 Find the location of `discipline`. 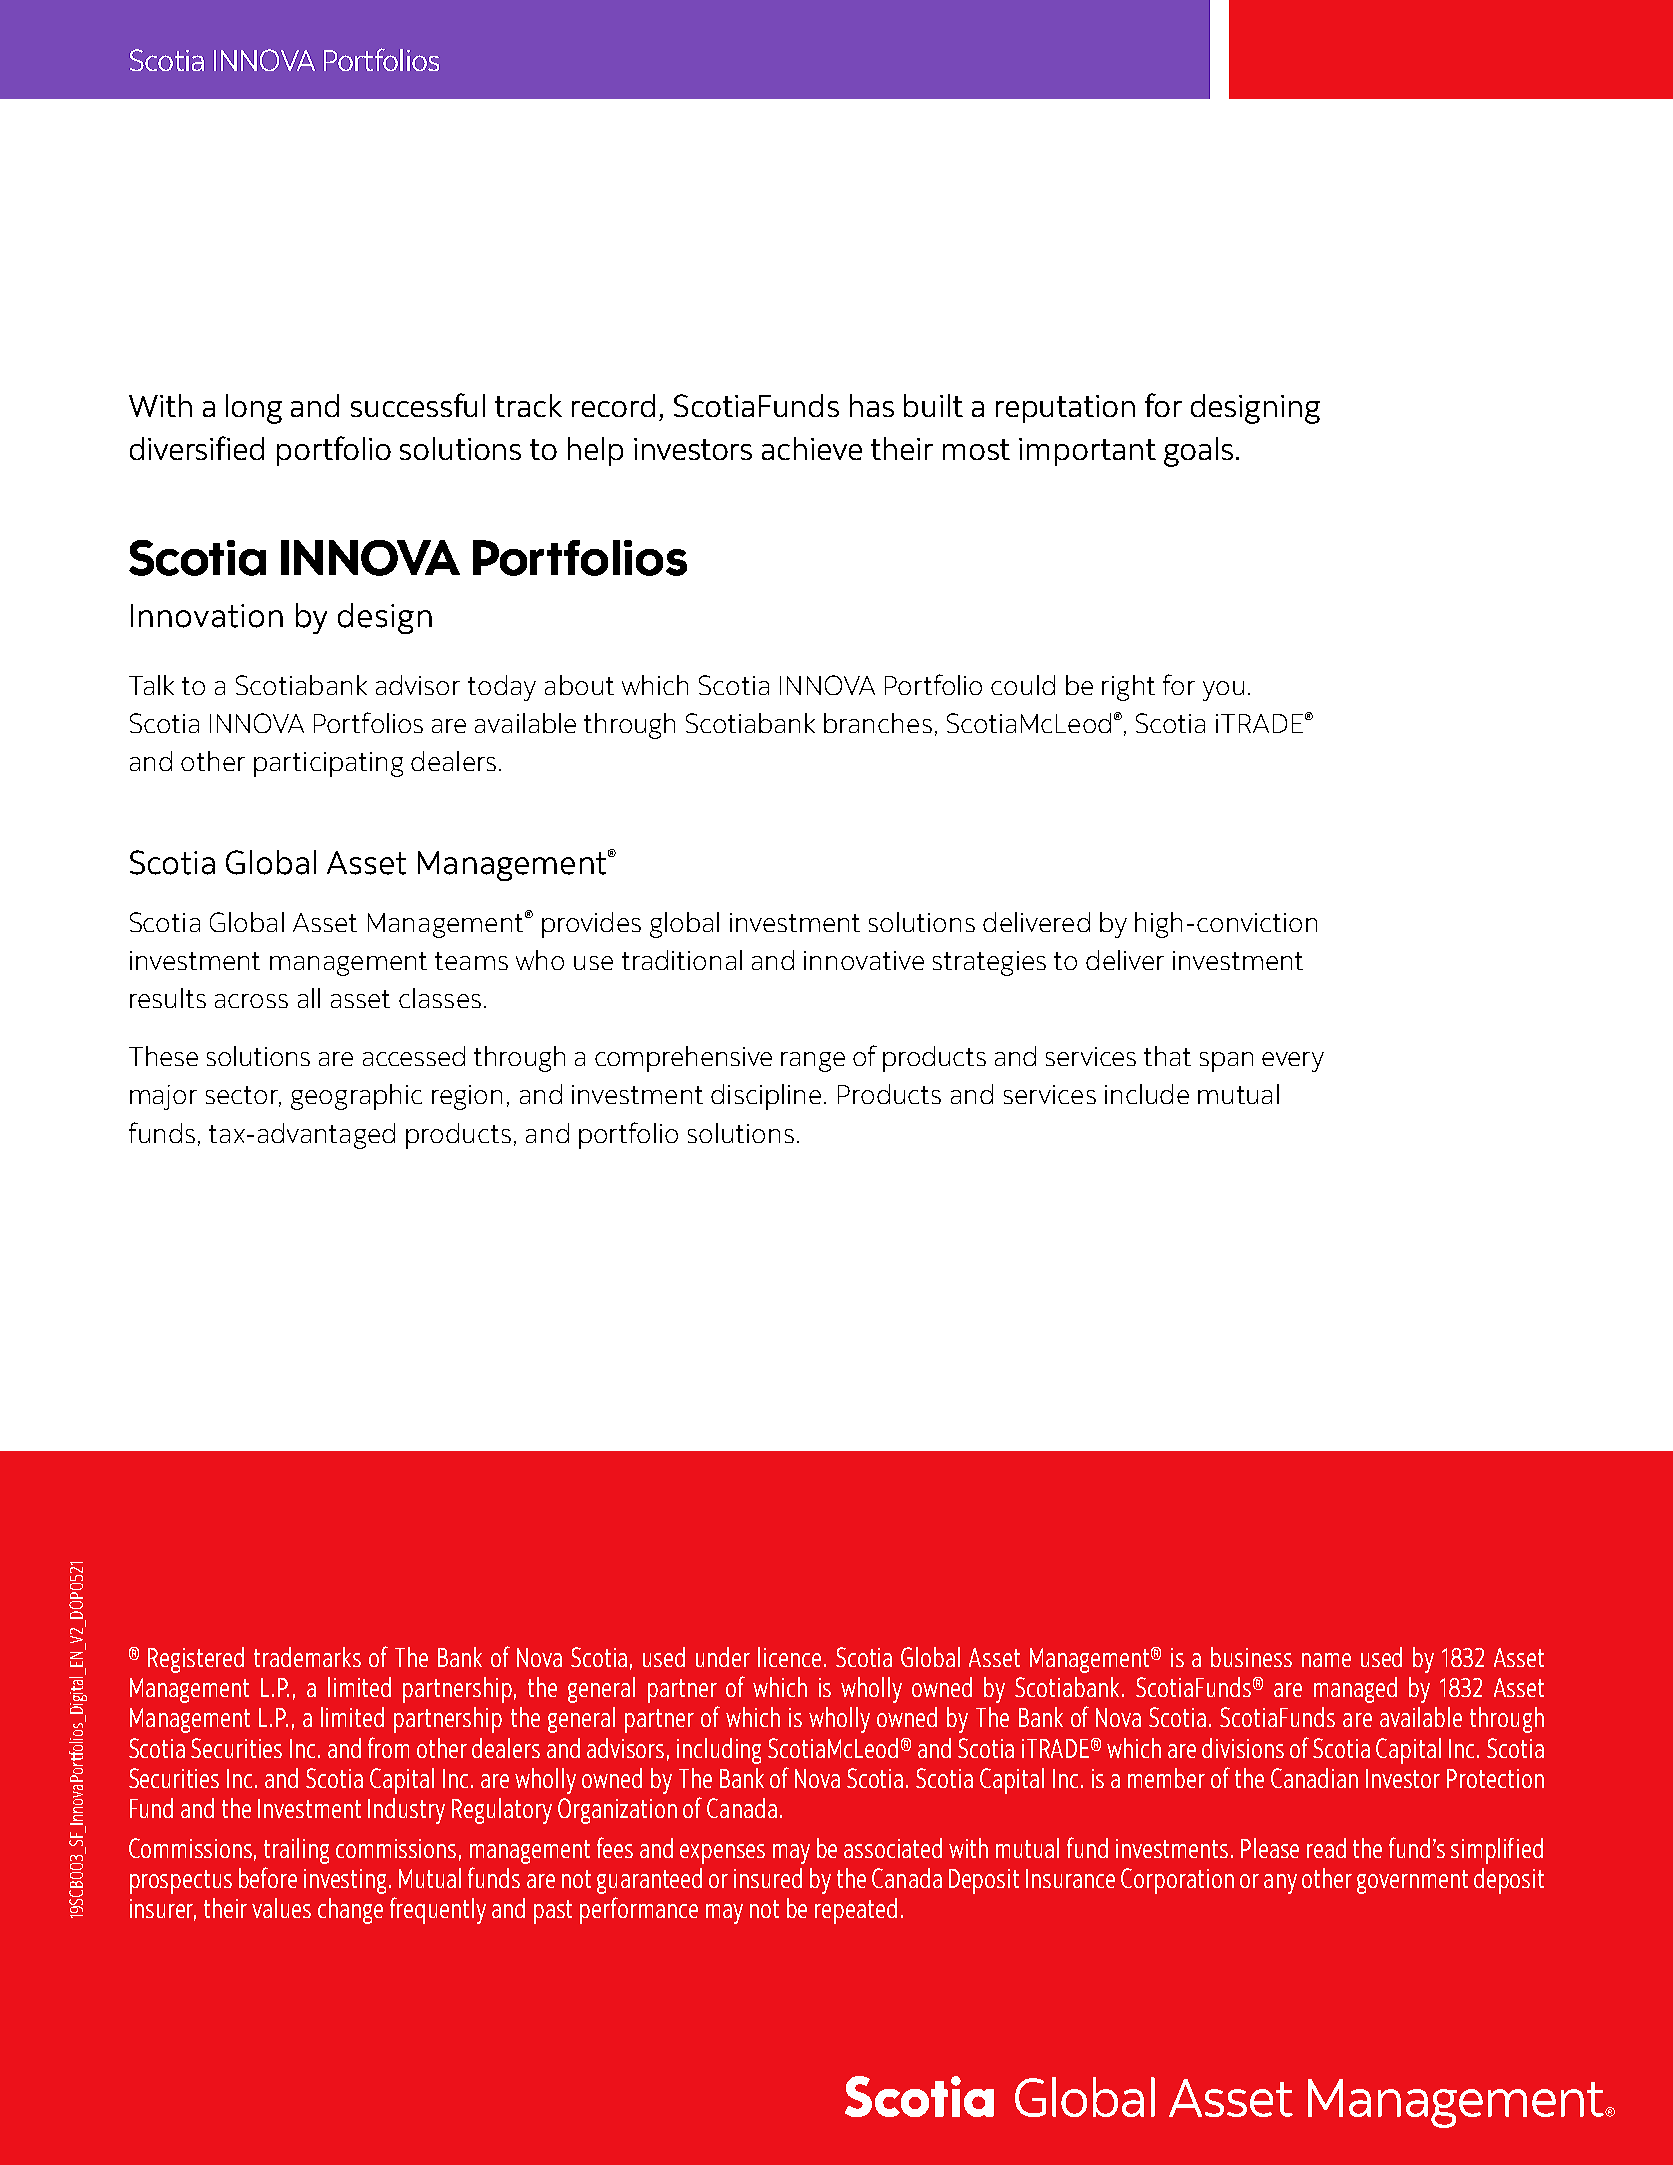

discipline is located at coordinates (766, 1097).
